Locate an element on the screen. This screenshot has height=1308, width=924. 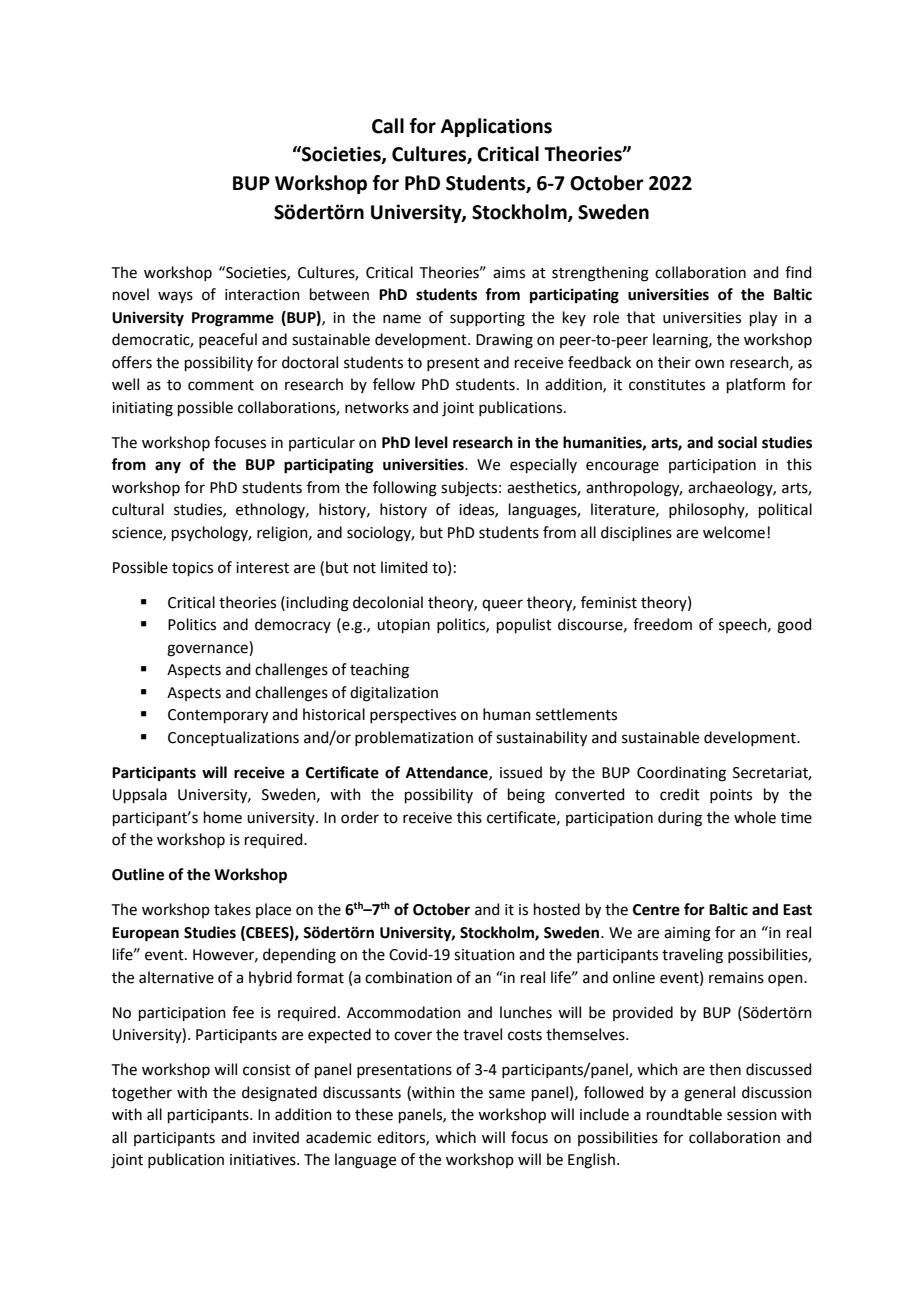
find is located at coordinates (798, 272).
